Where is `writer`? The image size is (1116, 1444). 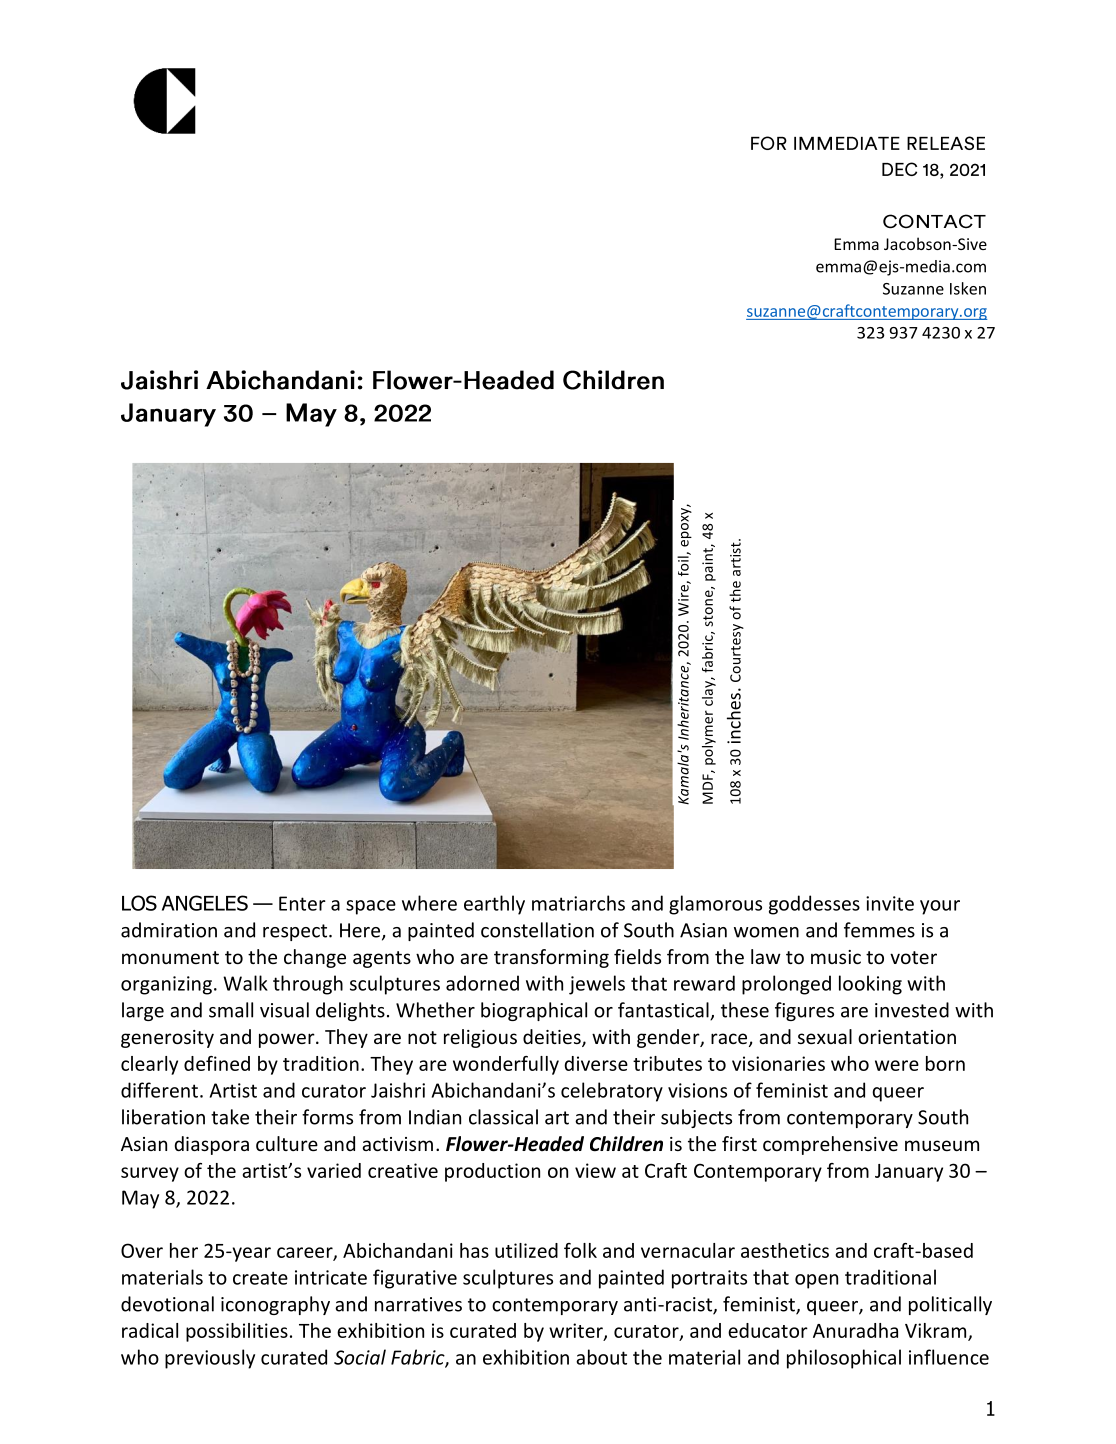
writer is located at coordinates (577, 1331).
